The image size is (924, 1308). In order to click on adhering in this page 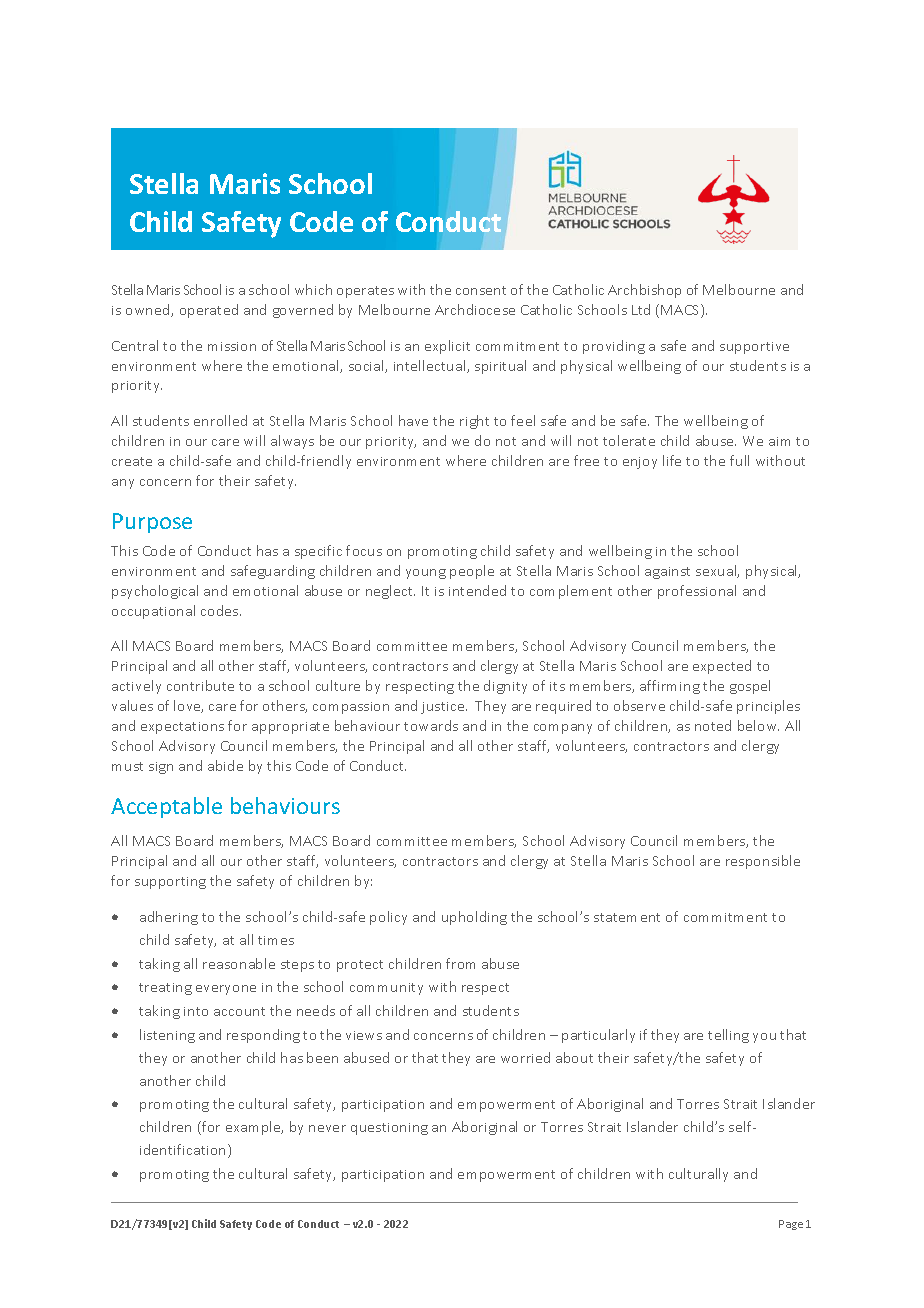, I will do `click(169, 918)`.
